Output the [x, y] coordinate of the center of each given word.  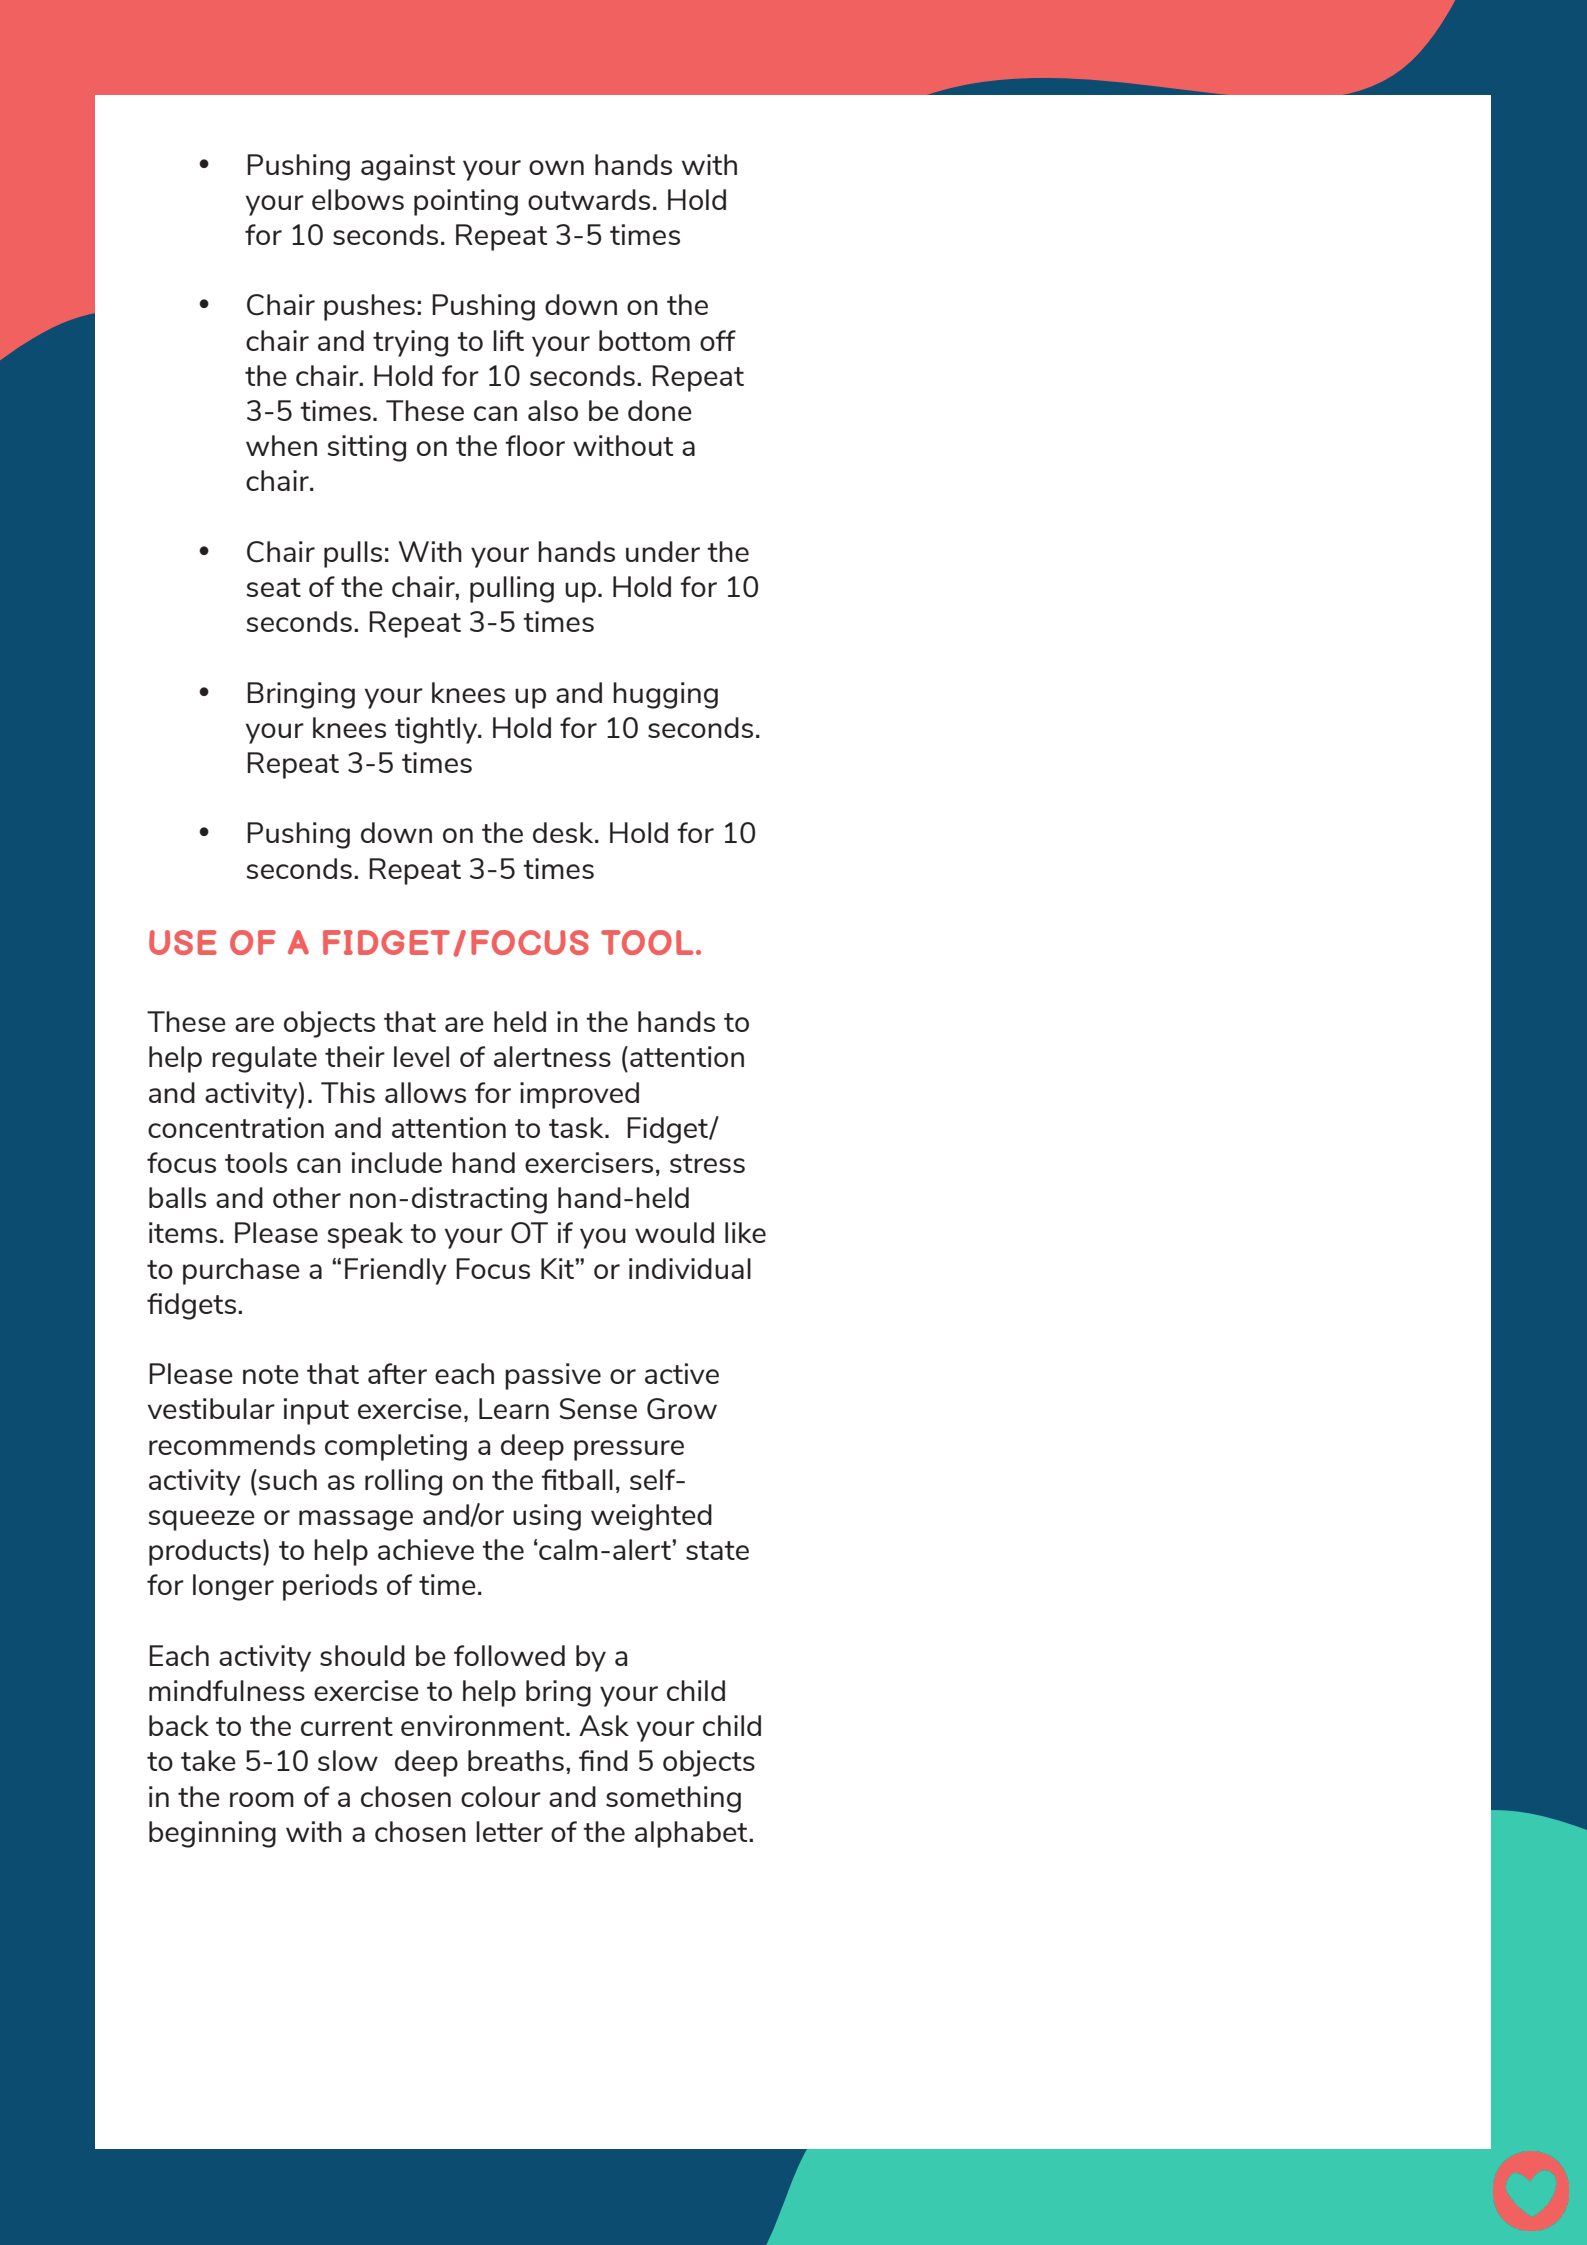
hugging [665, 695]
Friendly [396, 1271]
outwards [589, 199]
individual [690, 1268]
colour [501, 1796]
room [262, 1799]
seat [274, 587]
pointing [466, 202]
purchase [241, 1271]
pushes [369, 307]
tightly [437, 730]
